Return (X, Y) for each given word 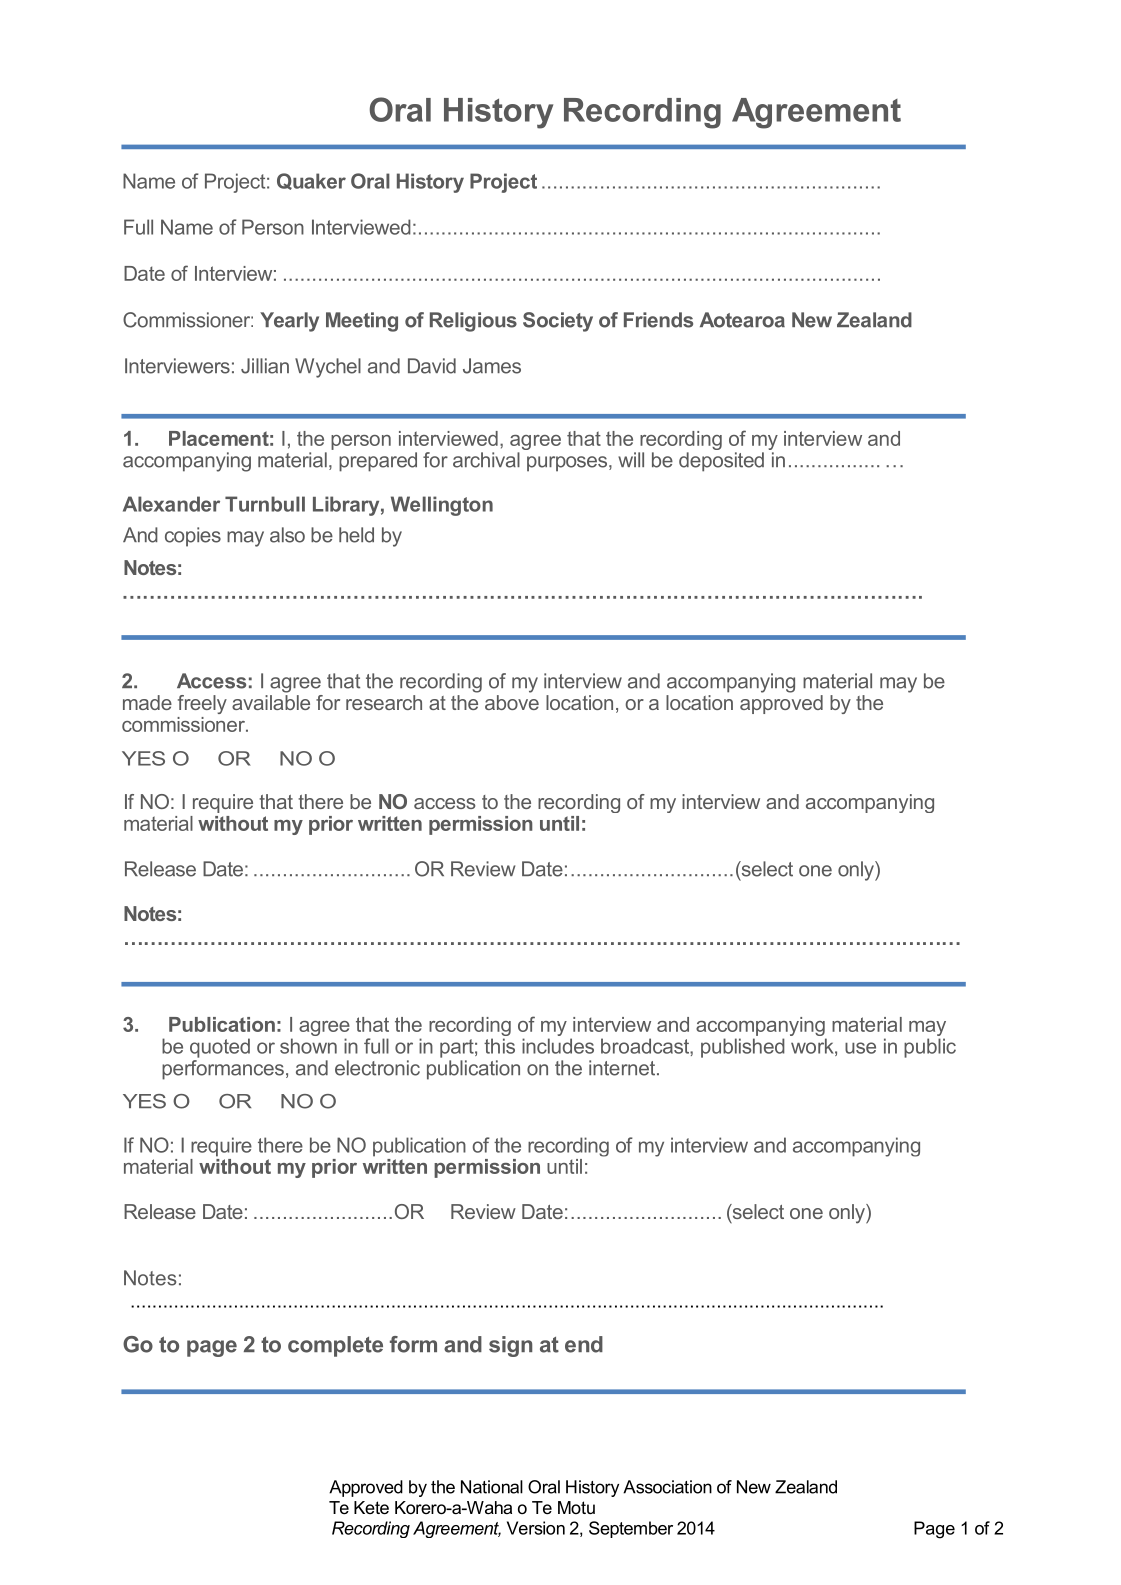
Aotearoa (742, 320)
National (492, 1487)
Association (667, 1487)
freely (202, 704)
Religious (473, 322)
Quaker (311, 181)
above (512, 702)
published (743, 1048)
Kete (371, 1508)
